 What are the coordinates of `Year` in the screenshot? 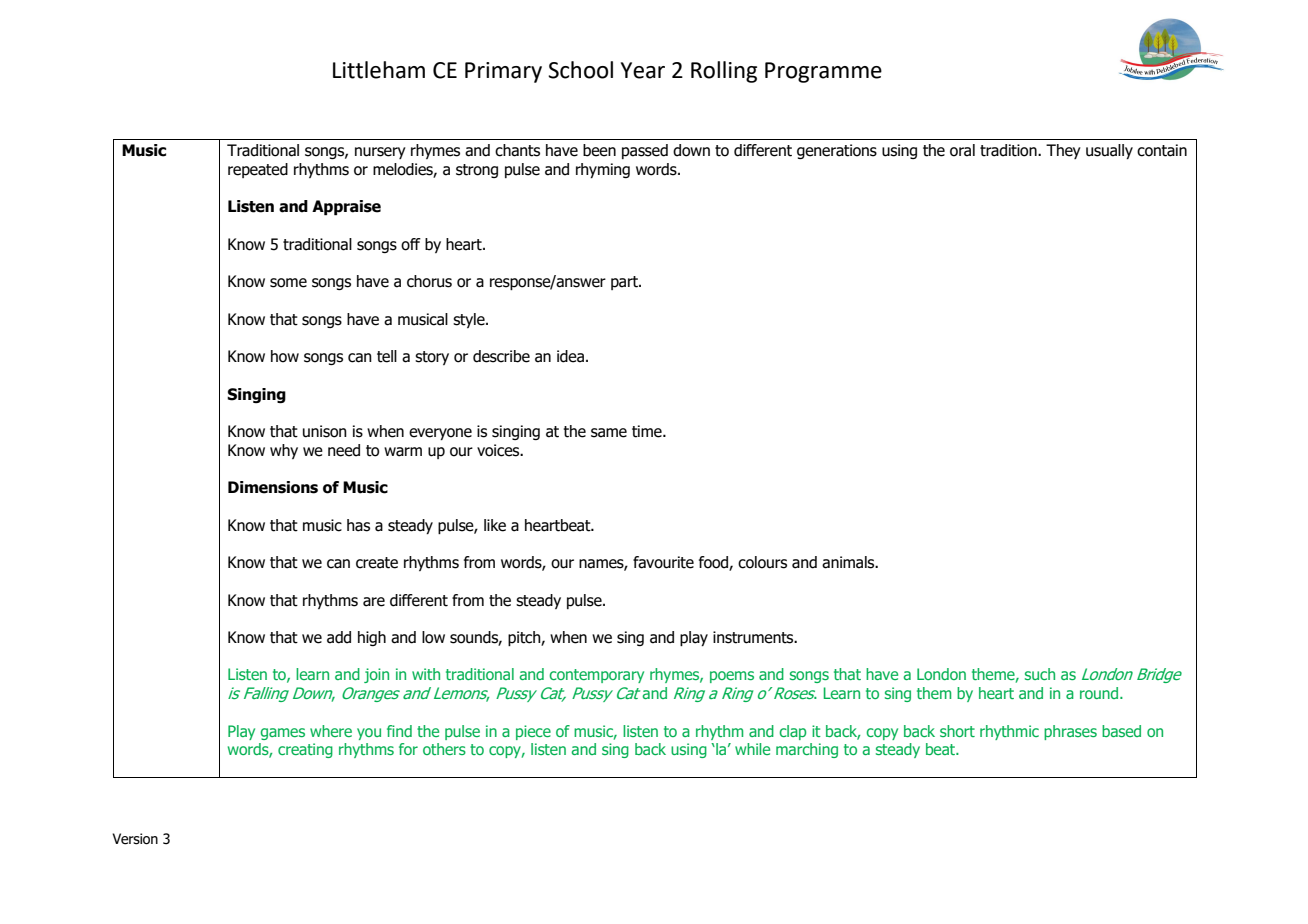 It's located at (643, 70).
